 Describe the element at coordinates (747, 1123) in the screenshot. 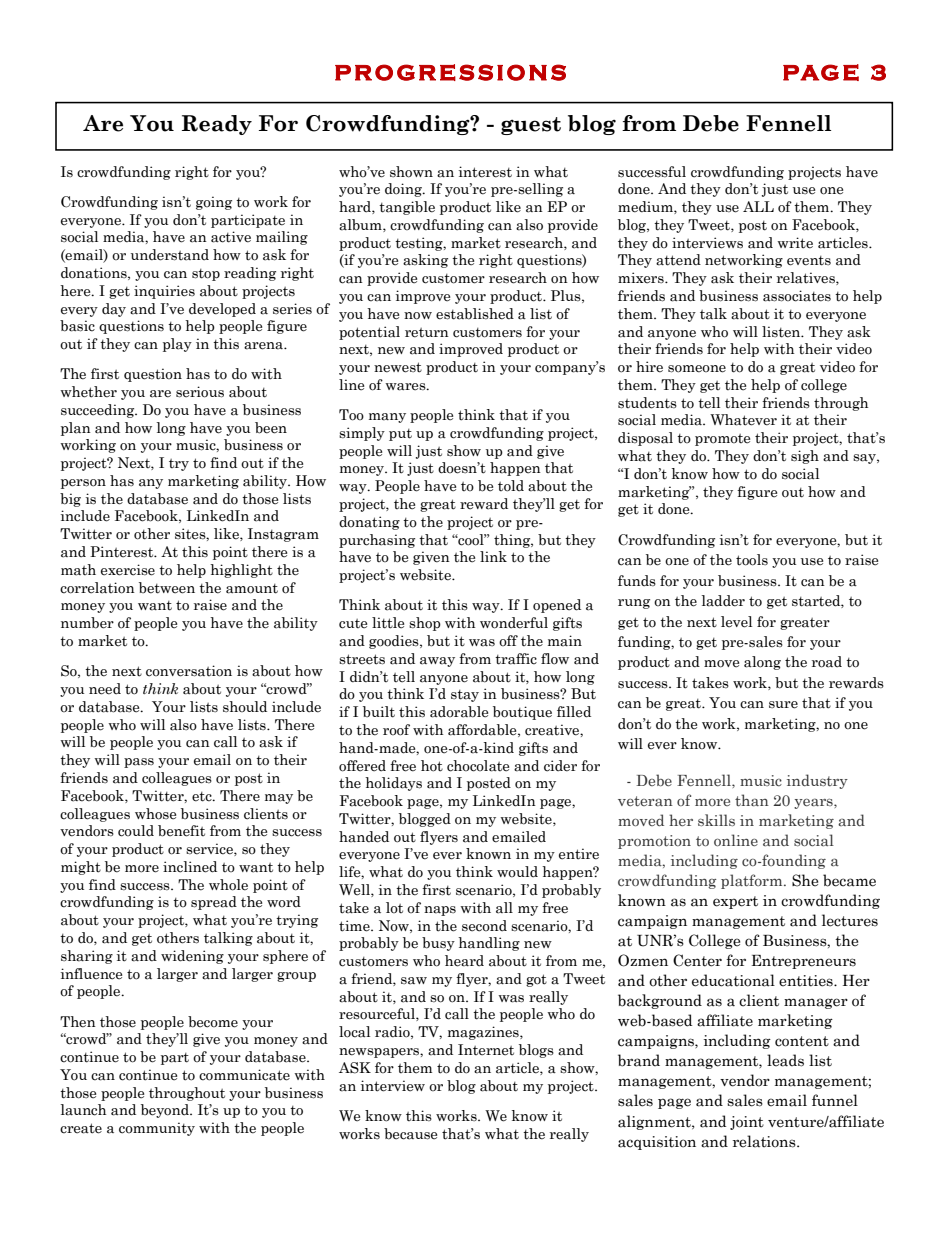

I see `joint` at that location.
